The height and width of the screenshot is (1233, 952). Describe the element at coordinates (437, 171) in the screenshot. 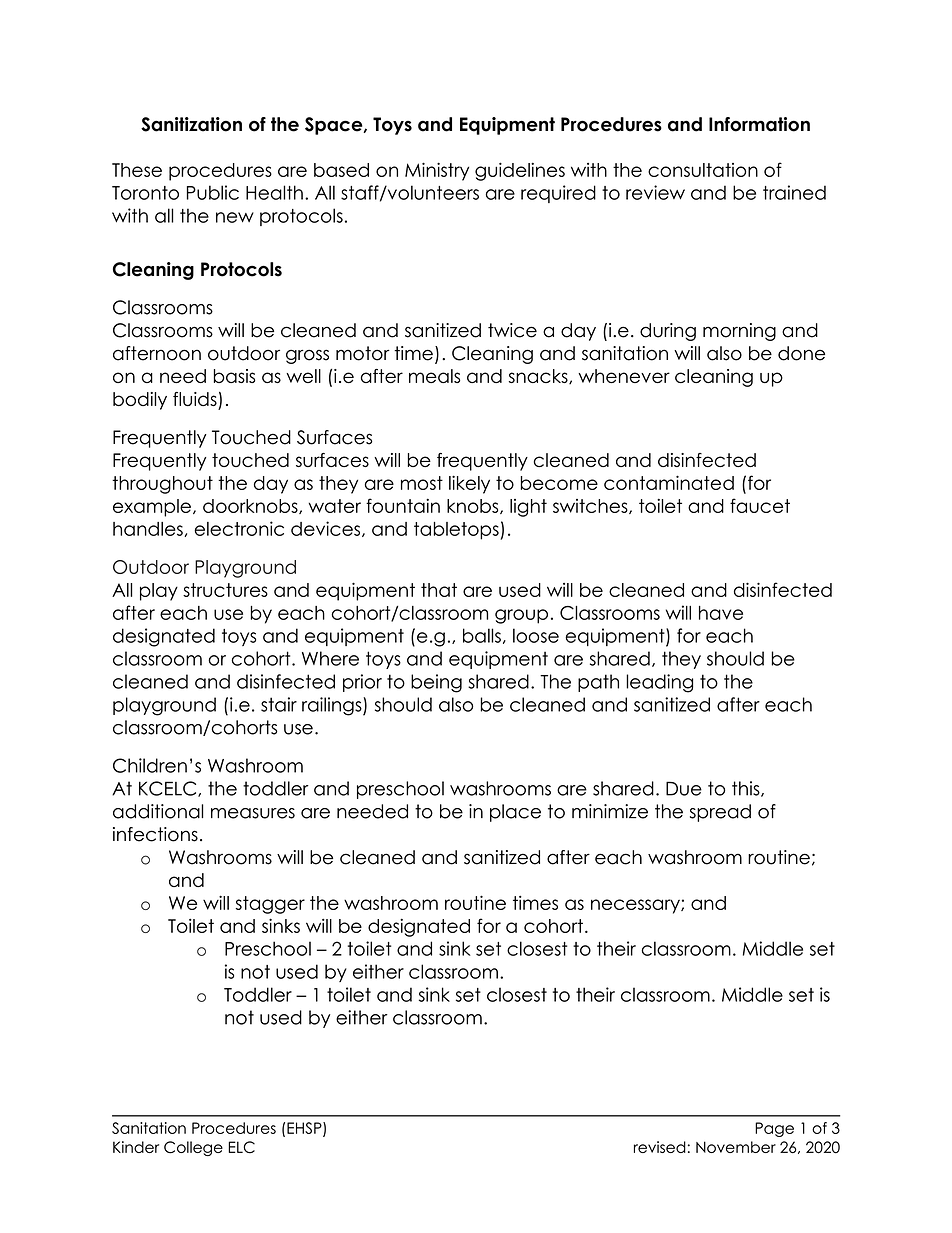

I see `Ministry` at that location.
